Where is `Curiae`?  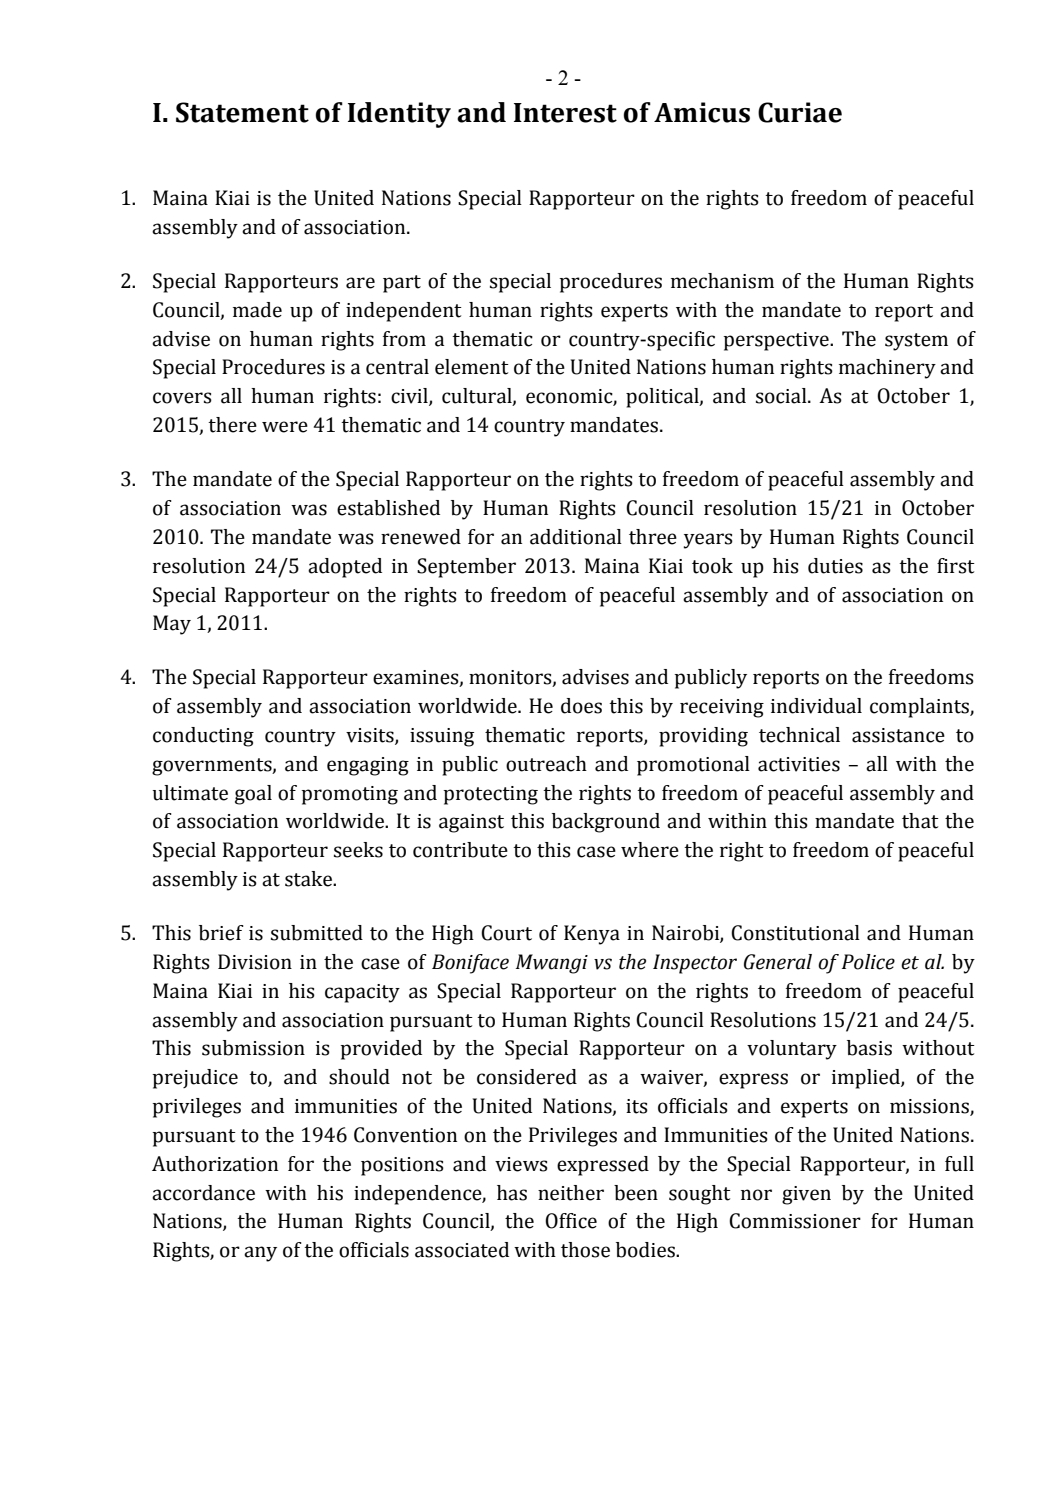 Curiae is located at coordinates (800, 112).
